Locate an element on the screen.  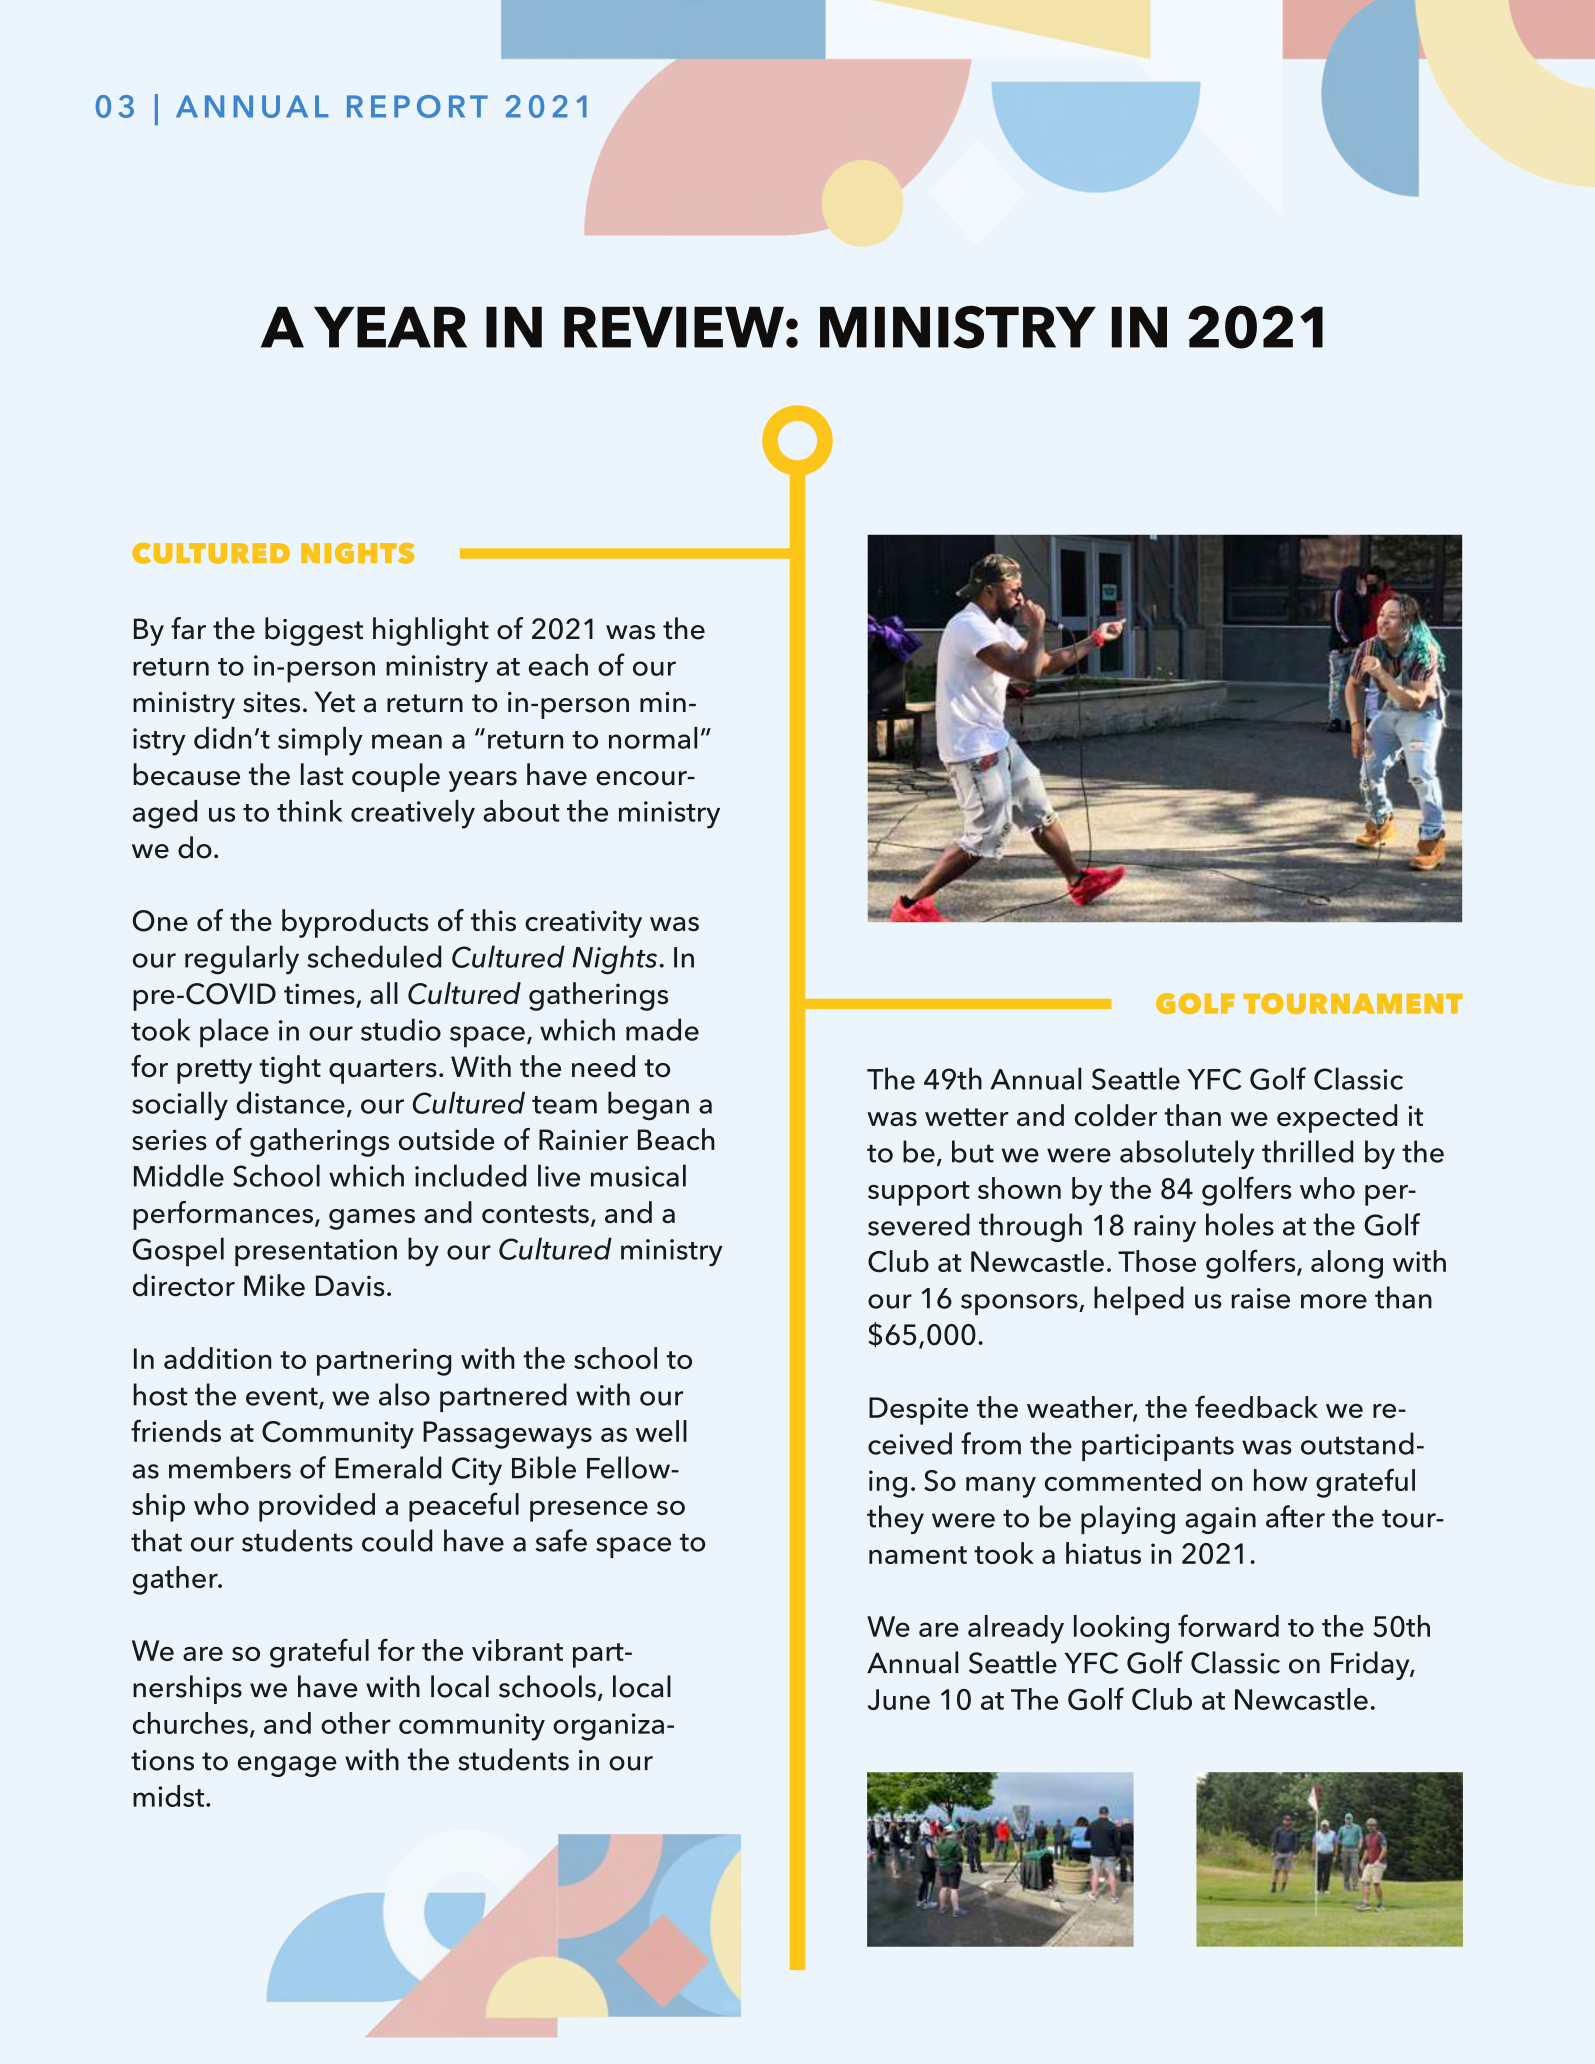
regularly is located at coordinates (242, 960).
